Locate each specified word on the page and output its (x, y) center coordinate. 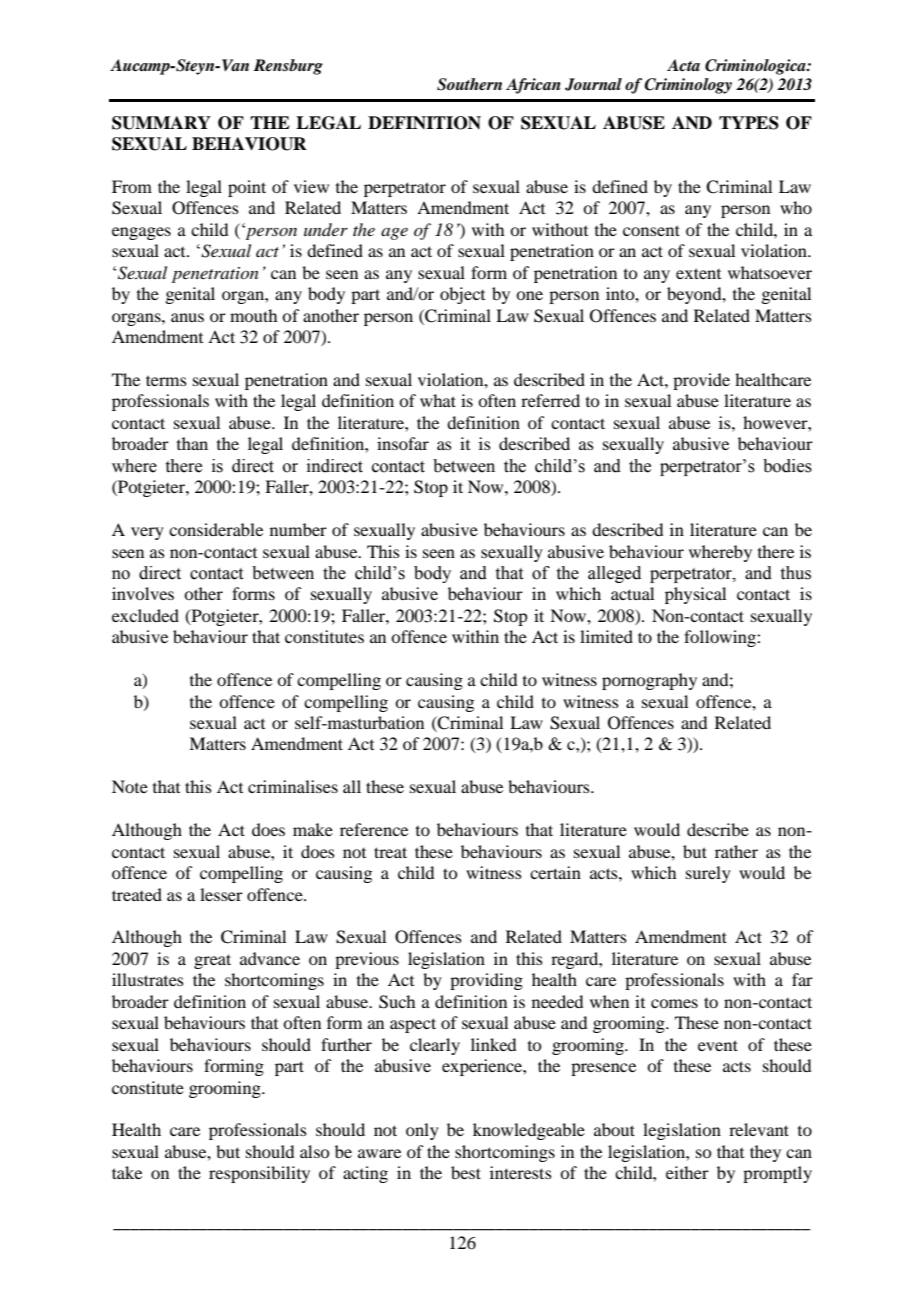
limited (606, 636)
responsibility (259, 1174)
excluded (145, 615)
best (466, 1172)
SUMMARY (161, 123)
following (721, 638)
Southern (469, 84)
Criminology (688, 86)
